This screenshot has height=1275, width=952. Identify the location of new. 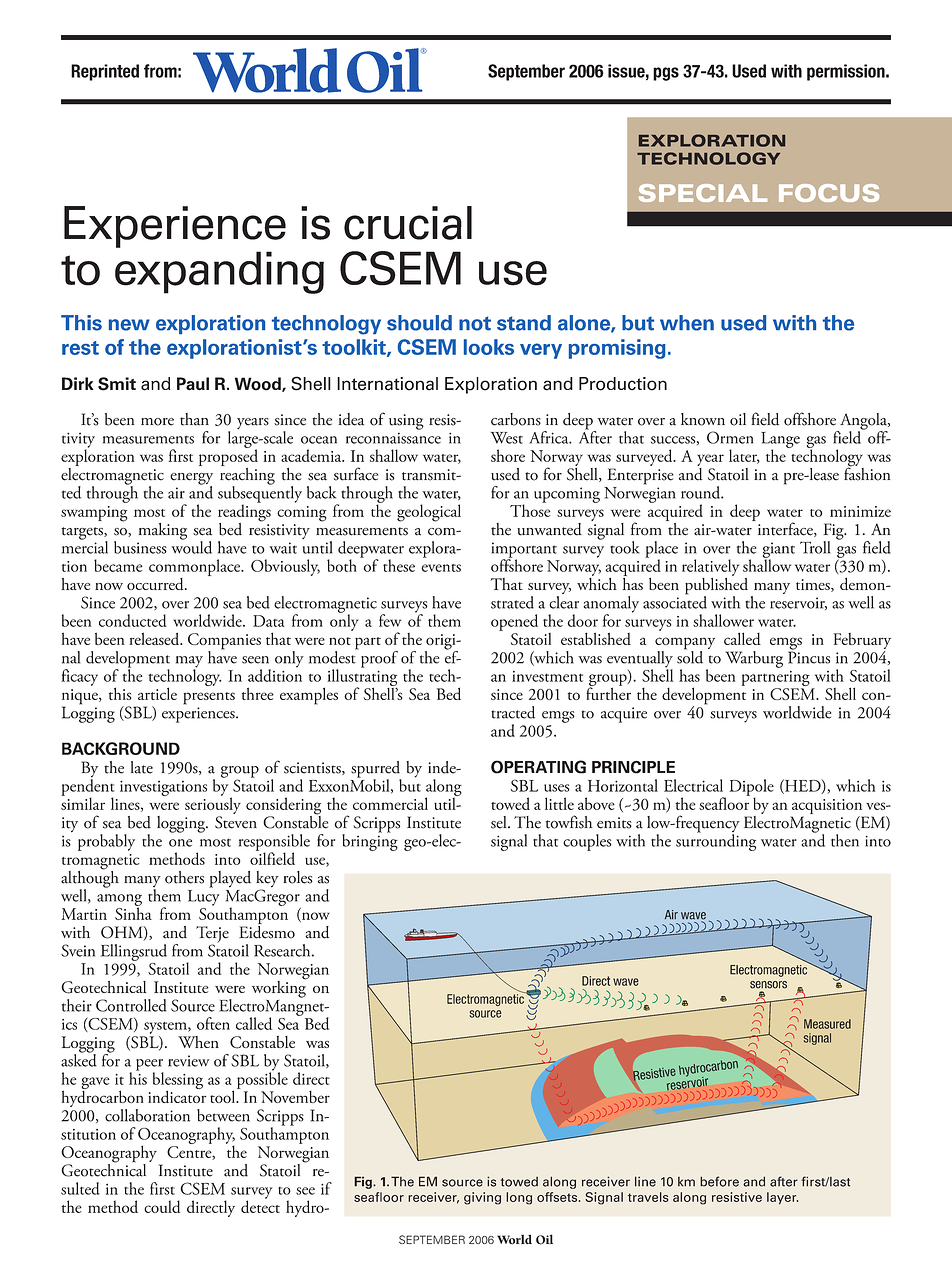
(129, 325).
